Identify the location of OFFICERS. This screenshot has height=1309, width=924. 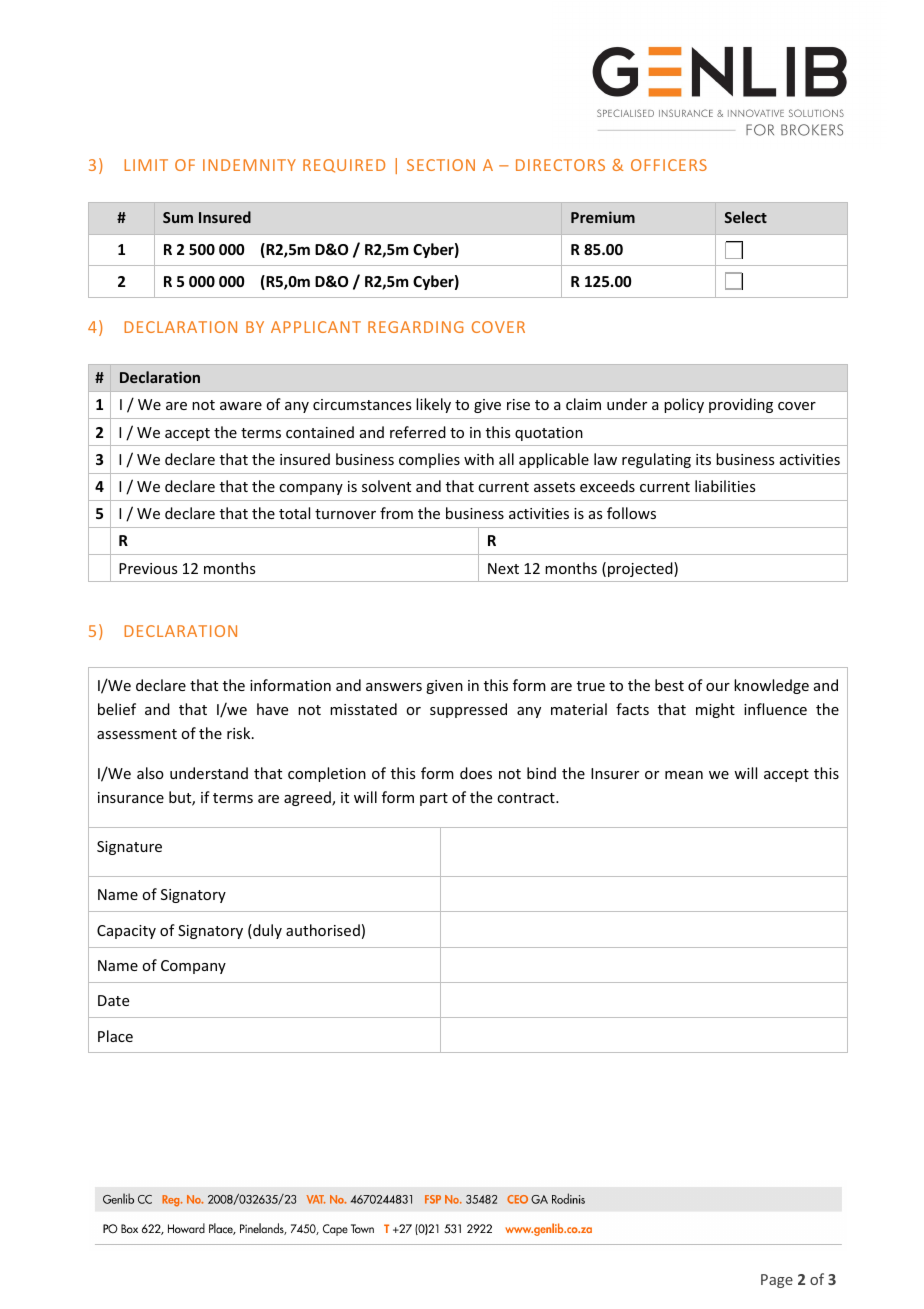
(669, 165).
